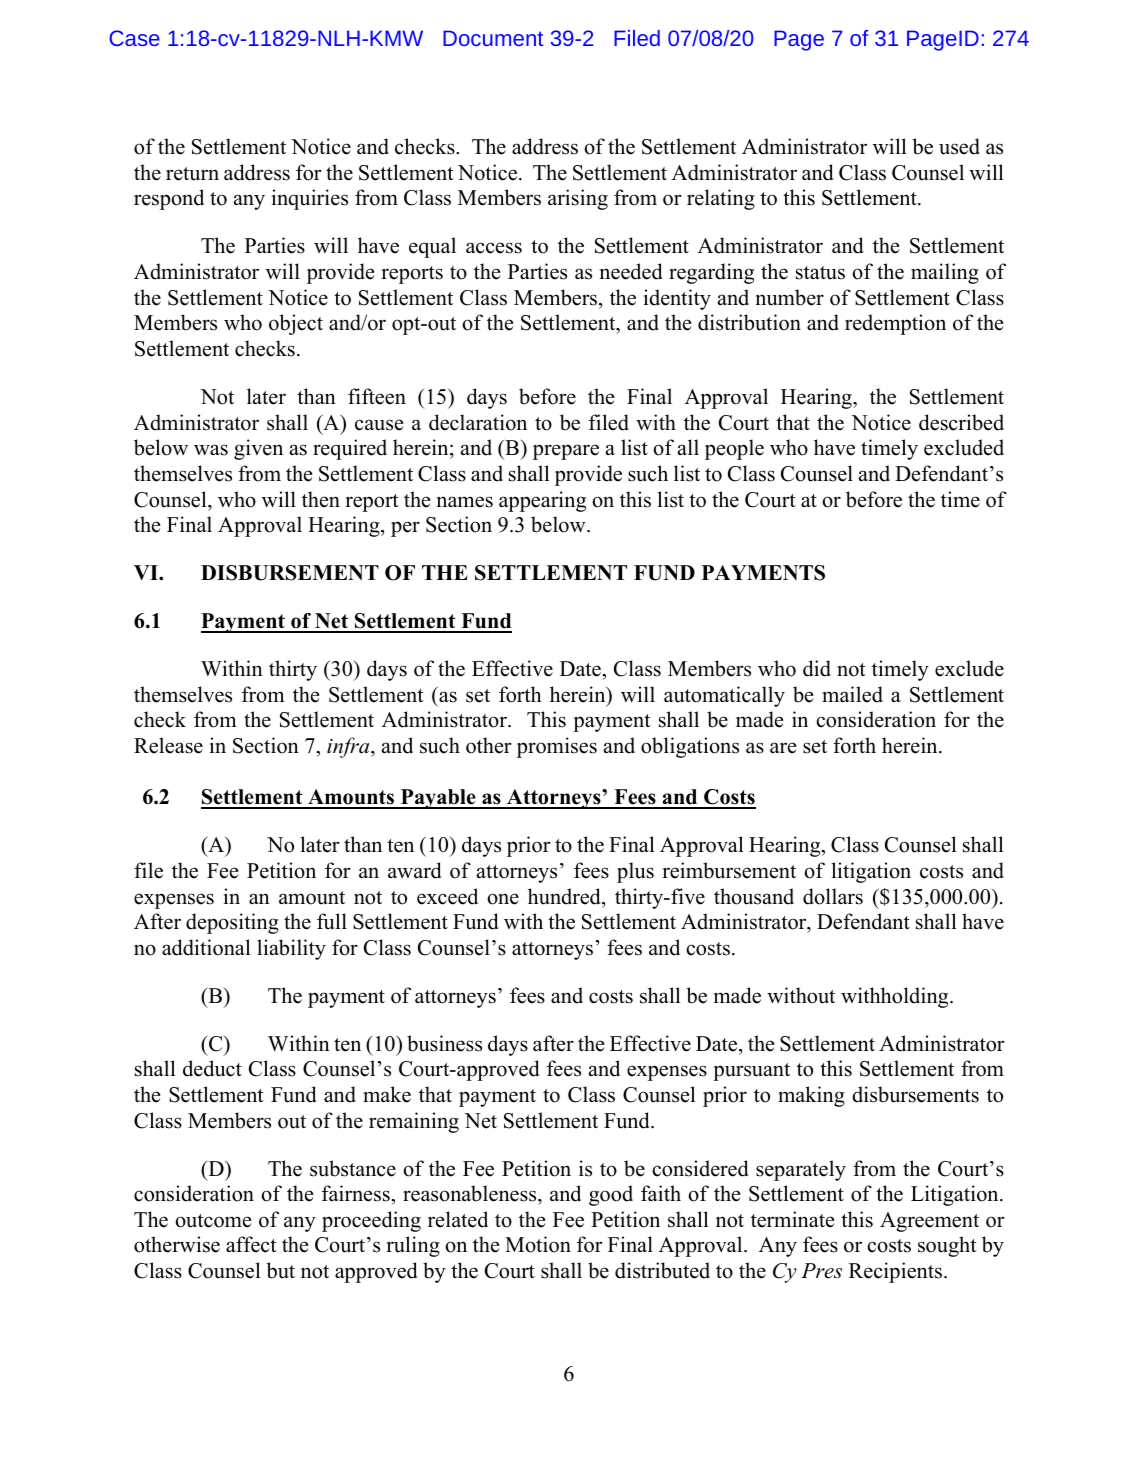 The image size is (1138, 1472). What do you see at coordinates (493, 38) in the screenshot?
I see `Document` at bounding box center [493, 38].
